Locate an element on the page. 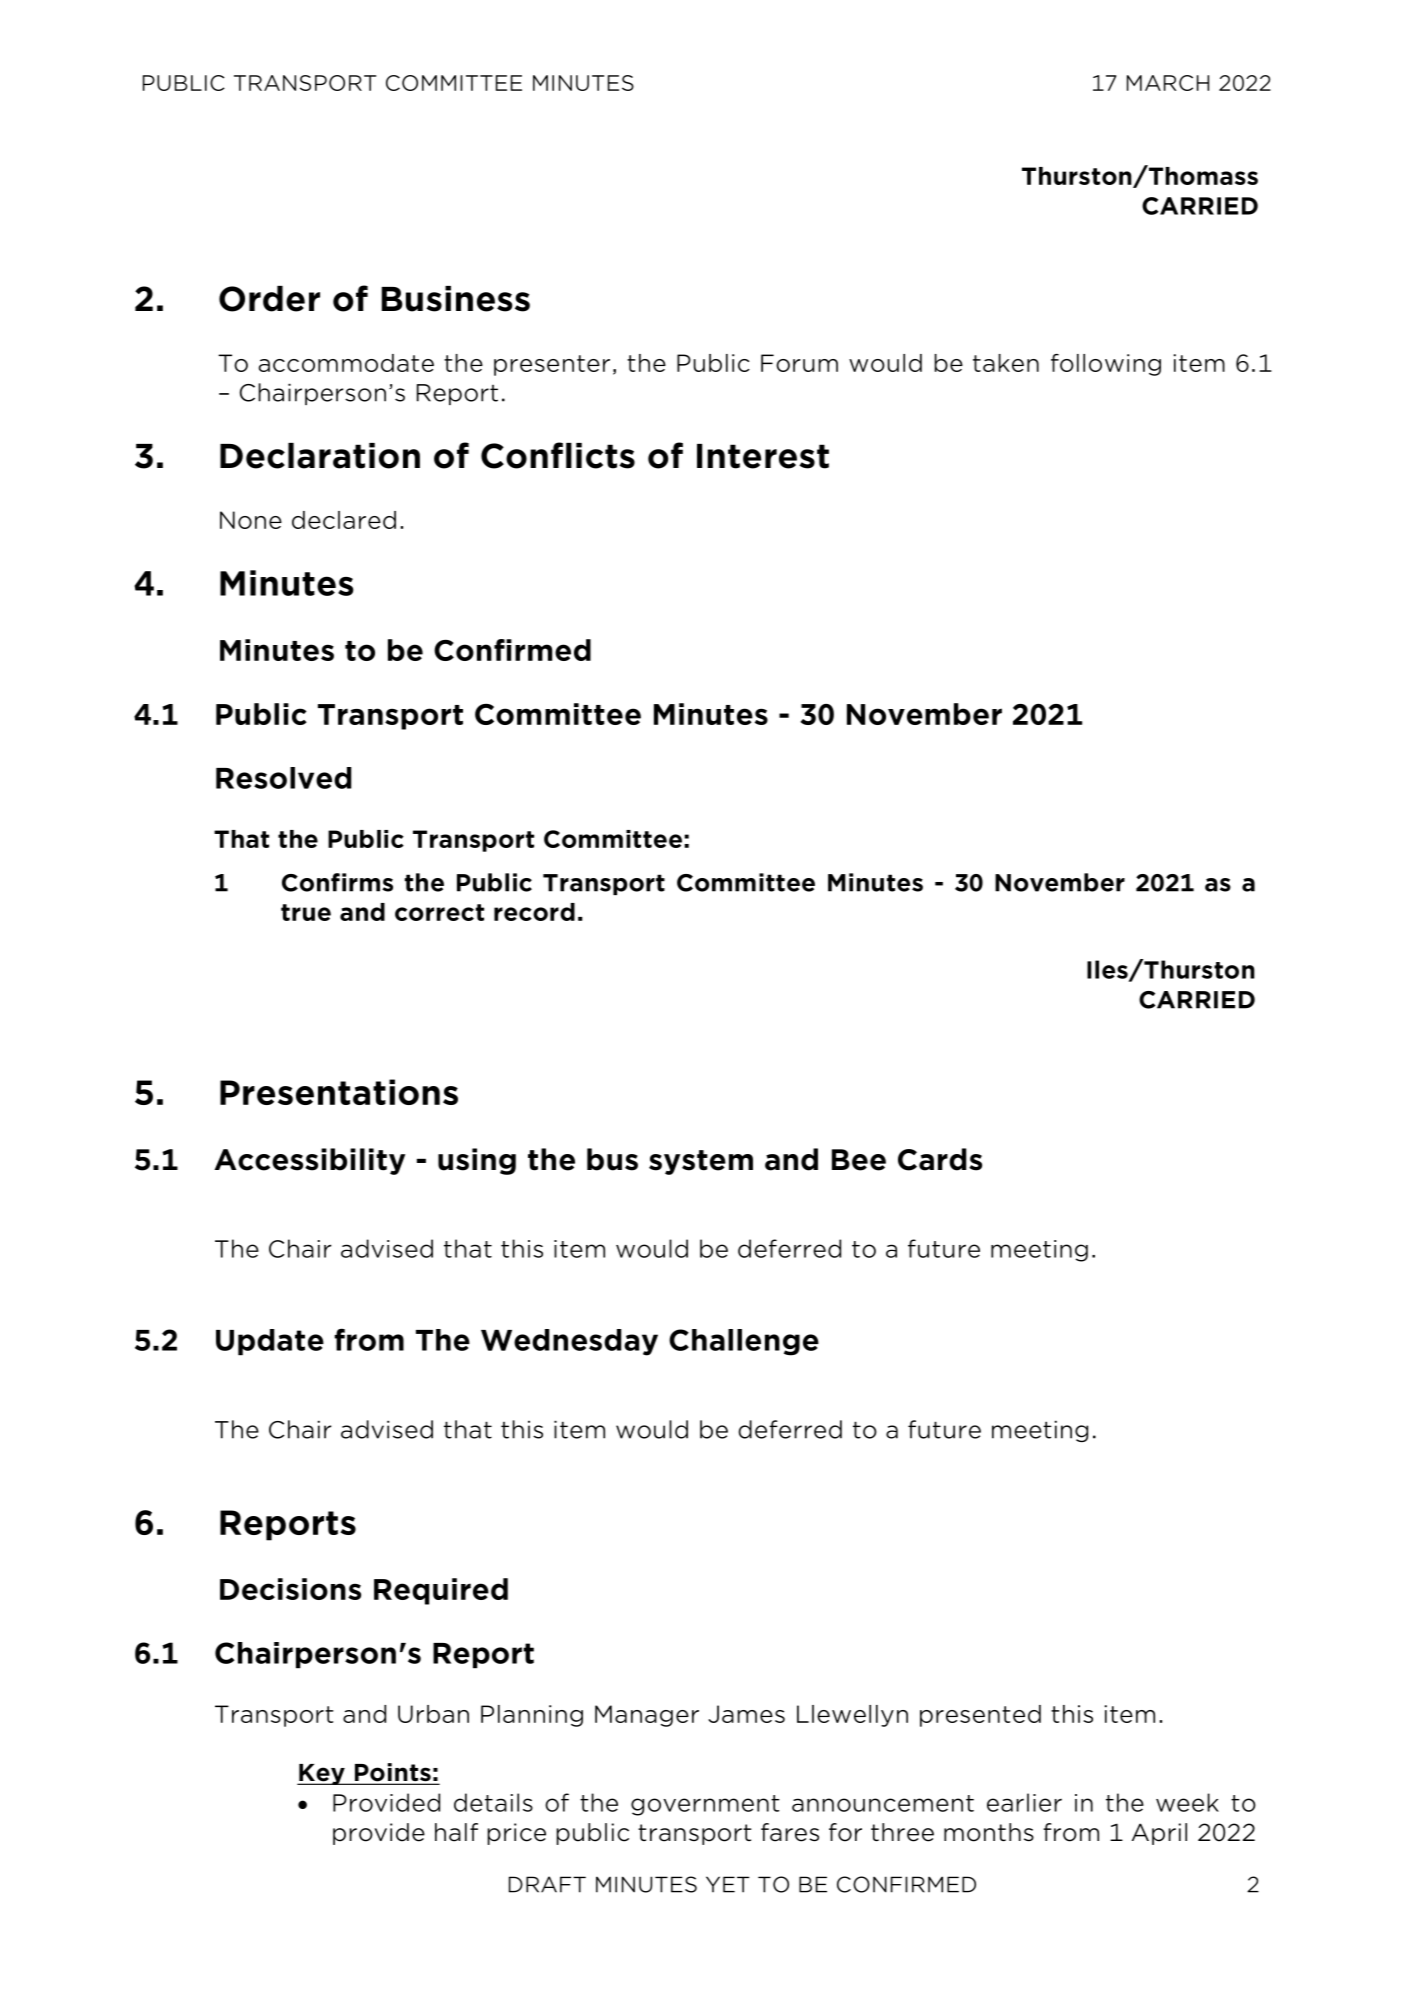 The height and width of the page is (1989, 1406). Business is located at coordinates (456, 299).
